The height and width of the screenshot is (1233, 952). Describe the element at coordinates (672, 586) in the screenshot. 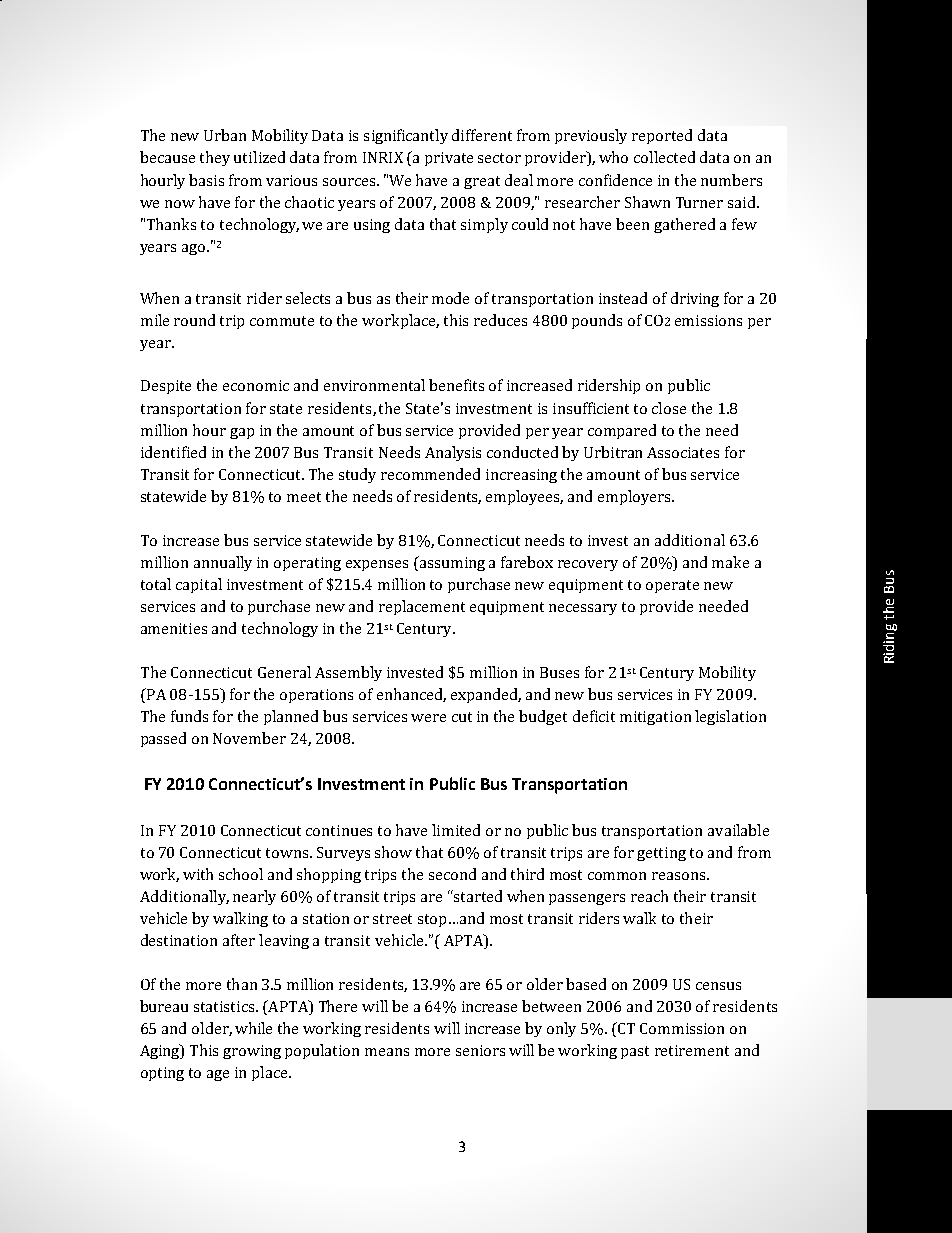

I see `operate` at that location.
